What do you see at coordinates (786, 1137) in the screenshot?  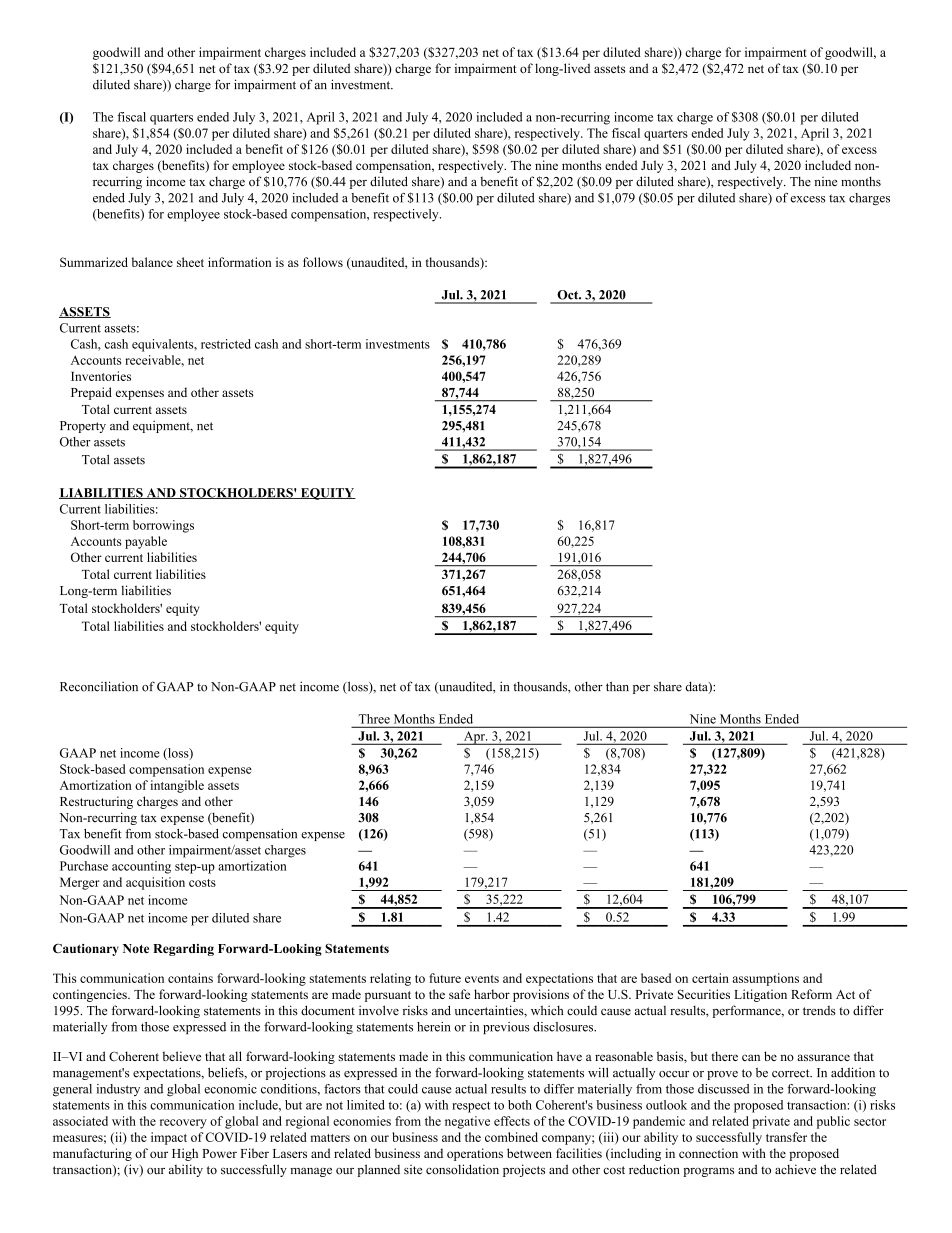 I see `transfer` at bounding box center [786, 1137].
